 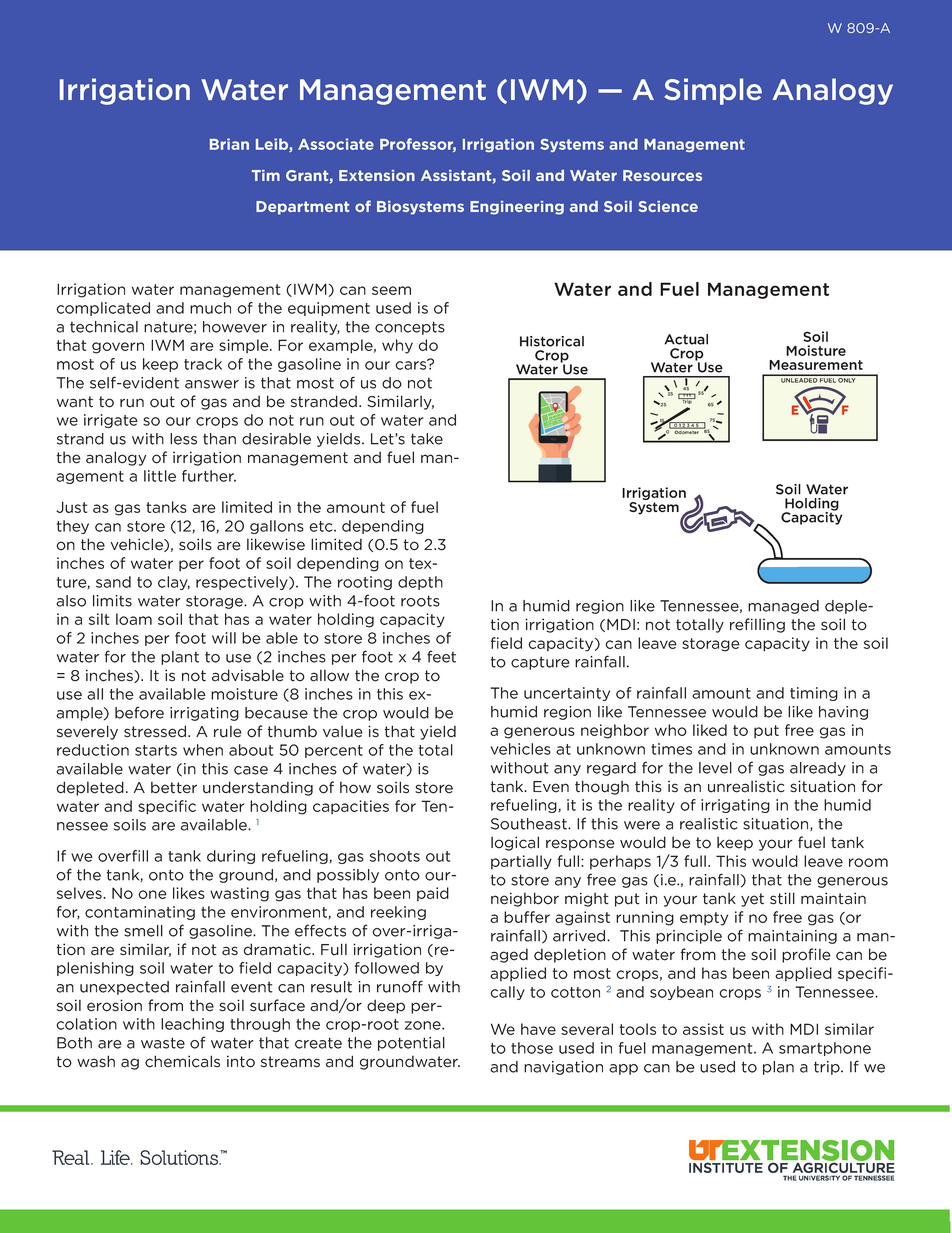 I want to click on already, so click(x=818, y=769).
